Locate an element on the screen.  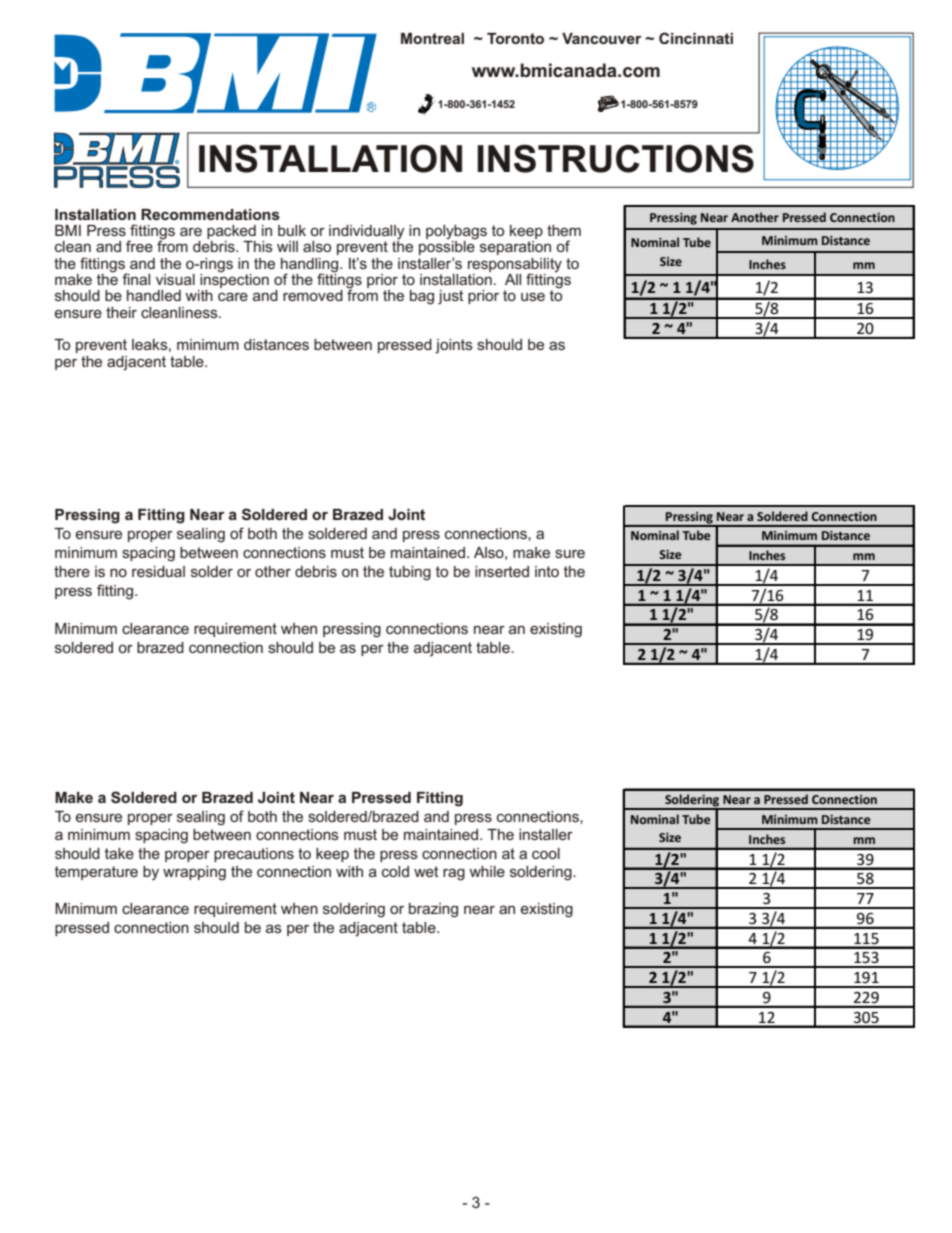
cool is located at coordinates (546, 853).
